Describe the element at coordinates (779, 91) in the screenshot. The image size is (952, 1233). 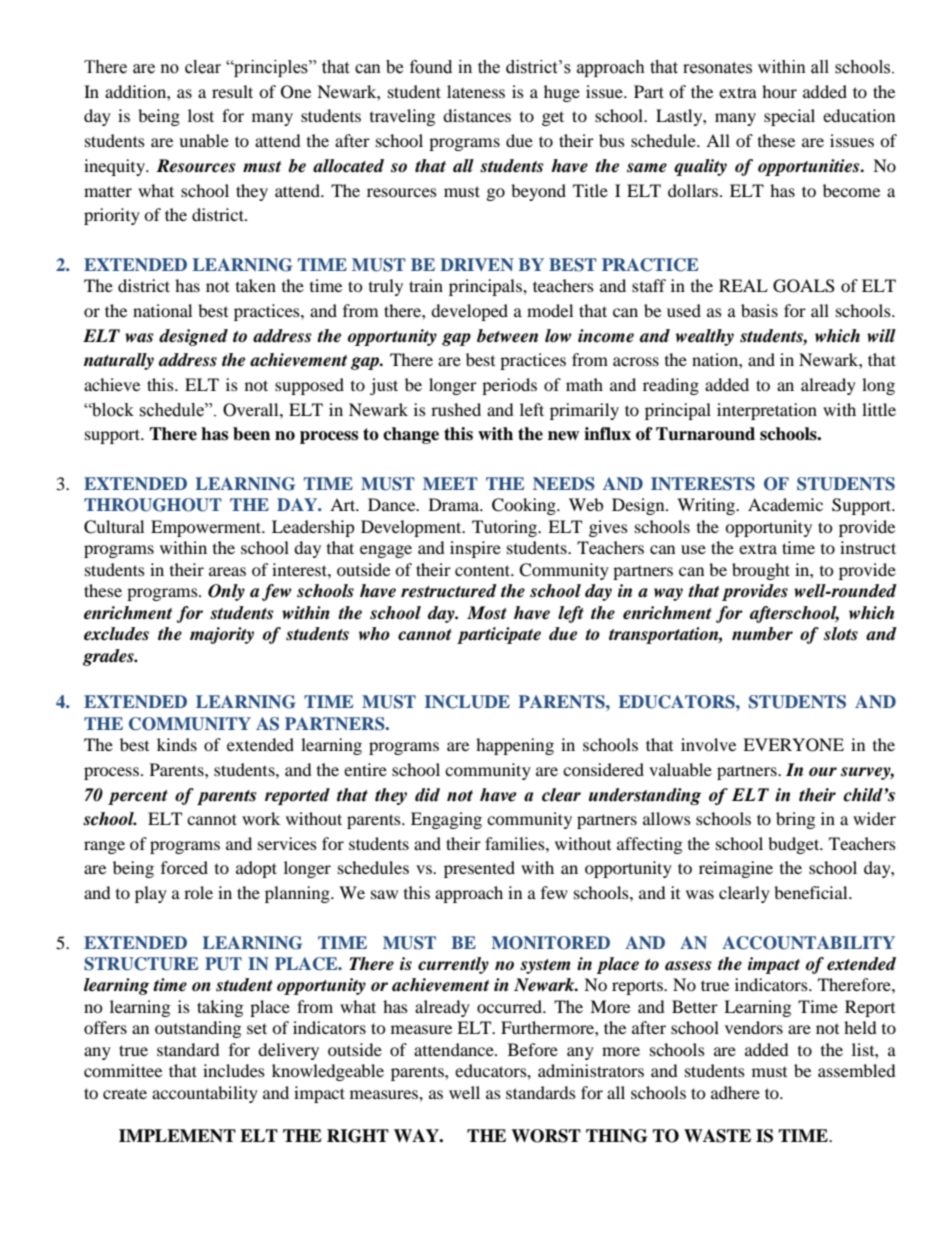
I see `hour` at that location.
